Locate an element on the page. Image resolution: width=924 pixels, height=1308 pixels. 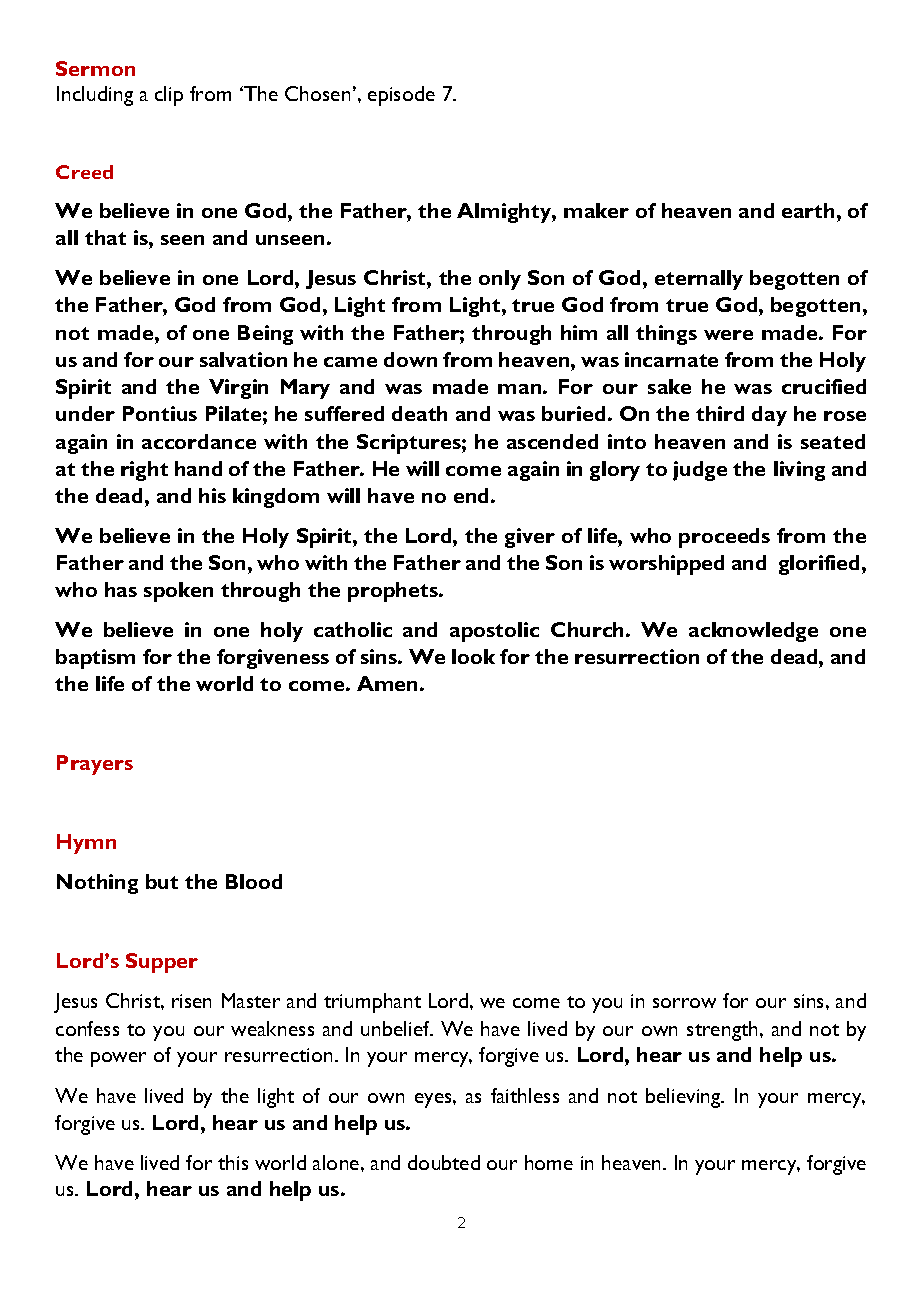
Supper is located at coordinates (162, 963).
